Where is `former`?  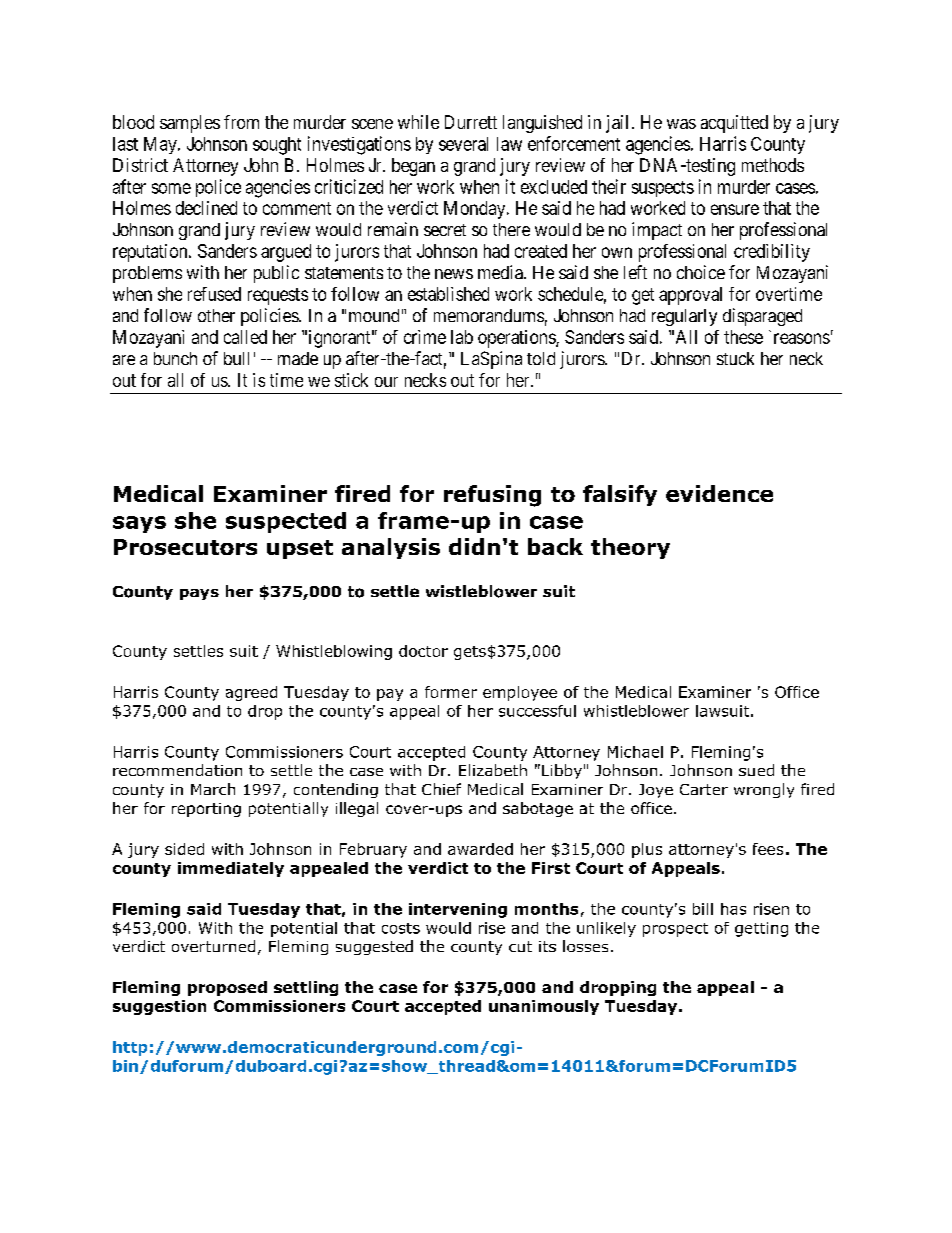 former is located at coordinates (451, 692).
